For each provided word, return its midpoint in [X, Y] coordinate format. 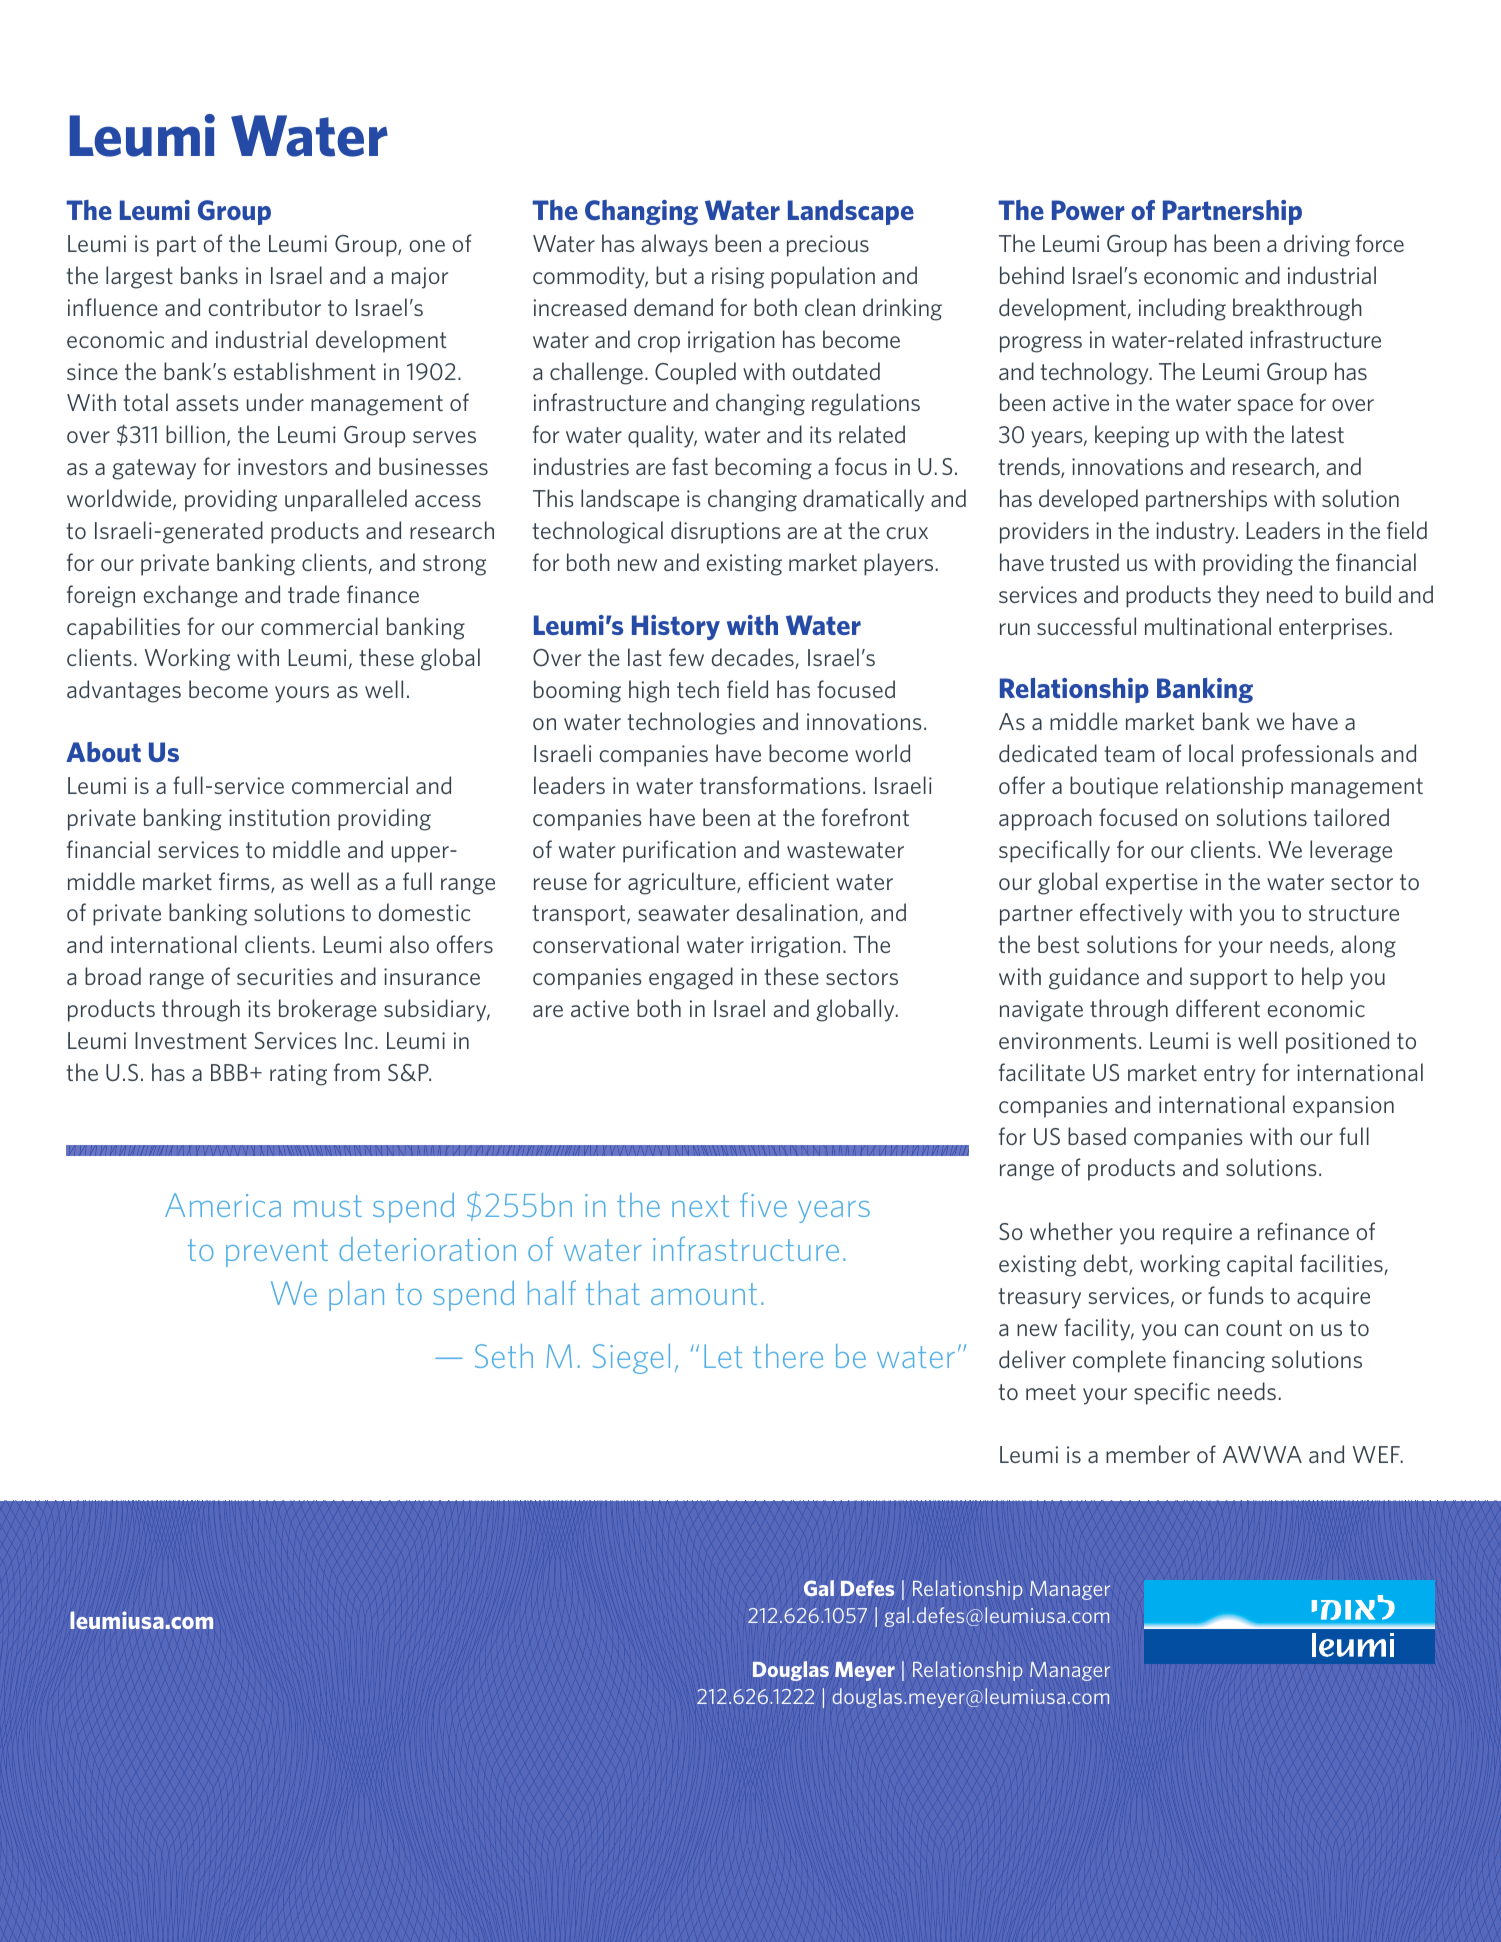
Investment [191, 1040]
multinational [1208, 626]
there [788, 1356]
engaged [691, 978]
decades [753, 658]
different [1218, 1008]
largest [139, 277]
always [674, 245]
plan [356, 1296]
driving [1317, 245]
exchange [190, 596]
